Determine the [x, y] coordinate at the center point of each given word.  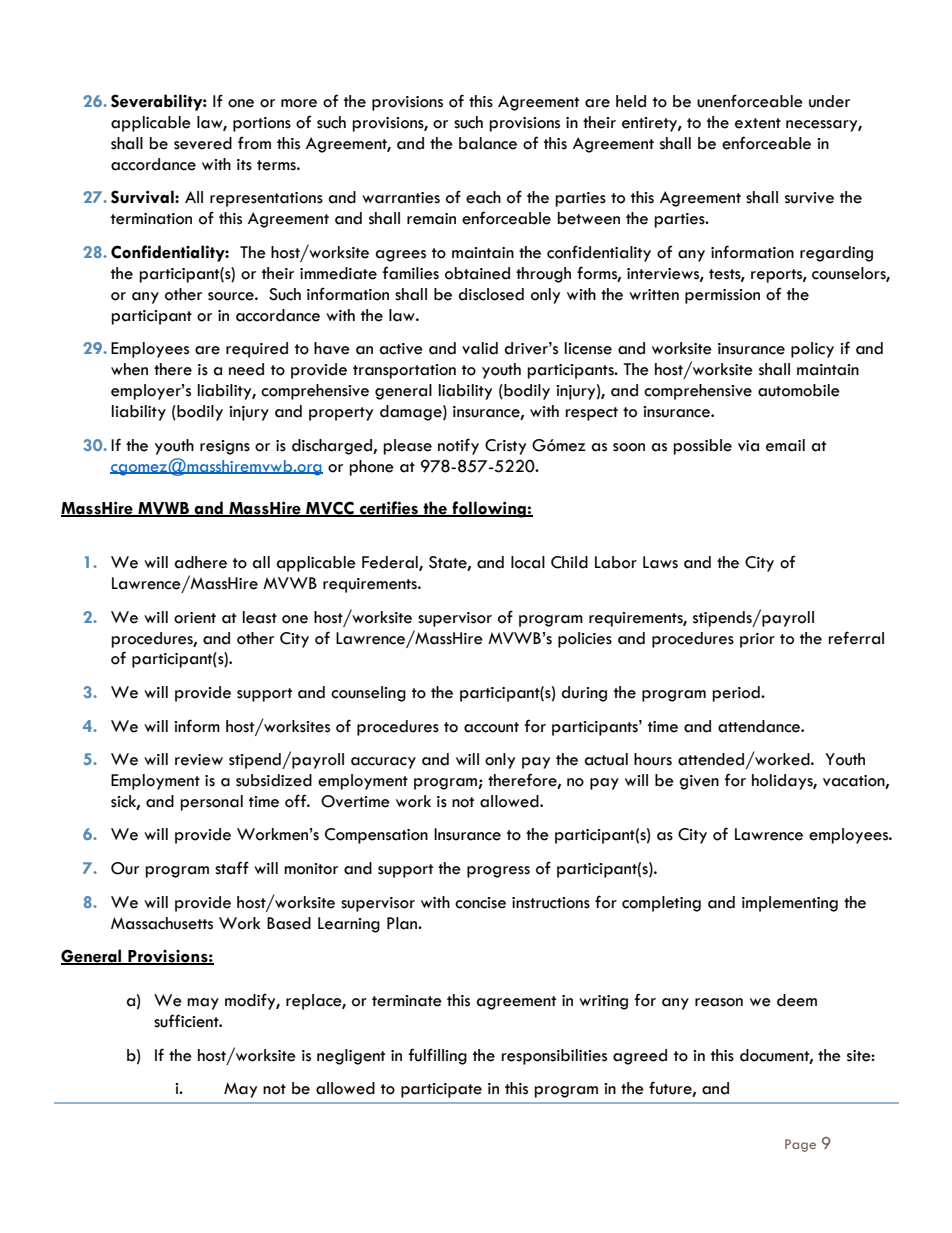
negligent [351, 1057]
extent [758, 123]
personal [211, 803]
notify [458, 446]
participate [441, 1090]
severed [203, 143]
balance [488, 143]
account [491, 727]
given [699, 782]
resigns [225, 447]
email [785, 445]
